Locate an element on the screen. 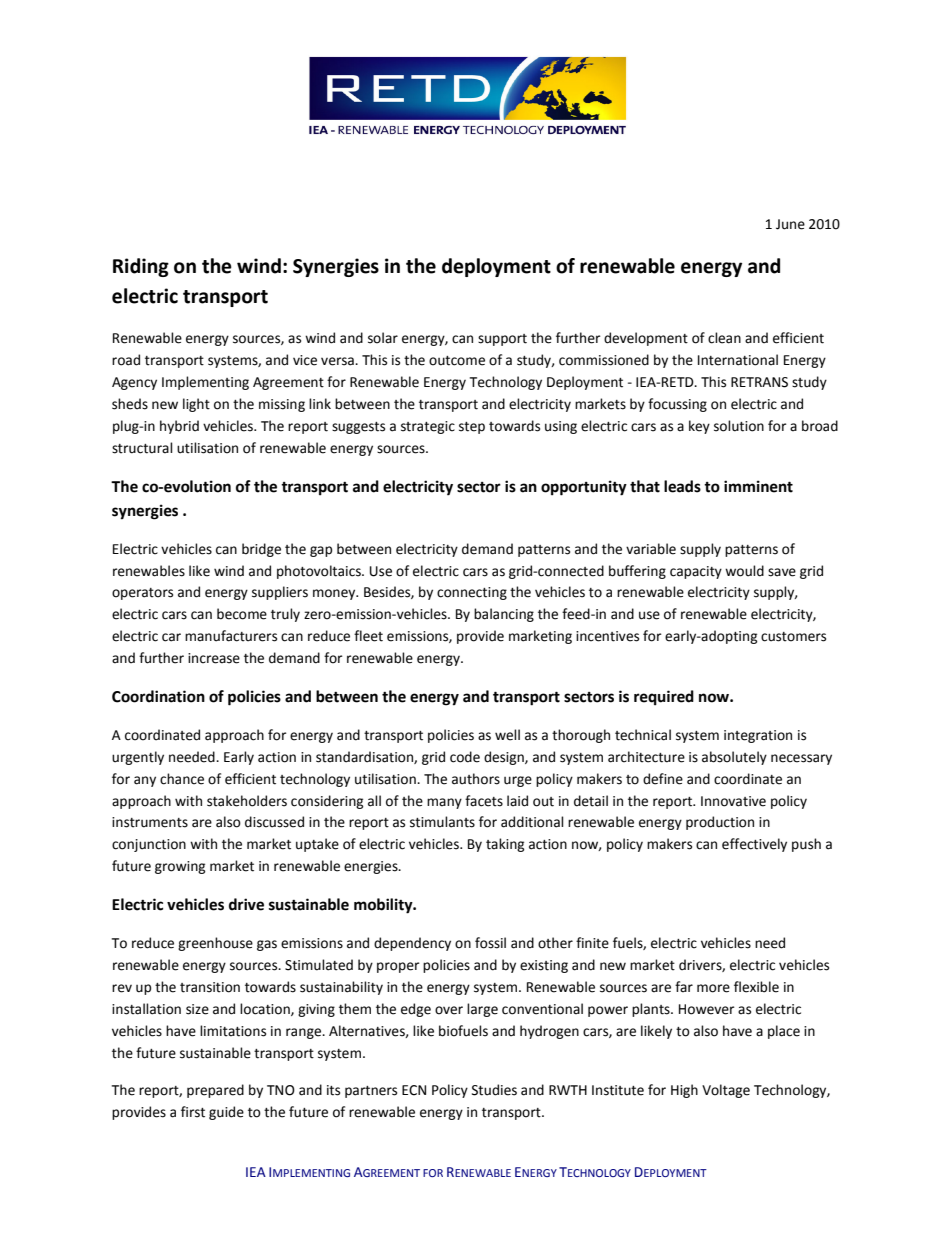 The image size is (952, 1233). Riding is located at coordinates (141, 267).
